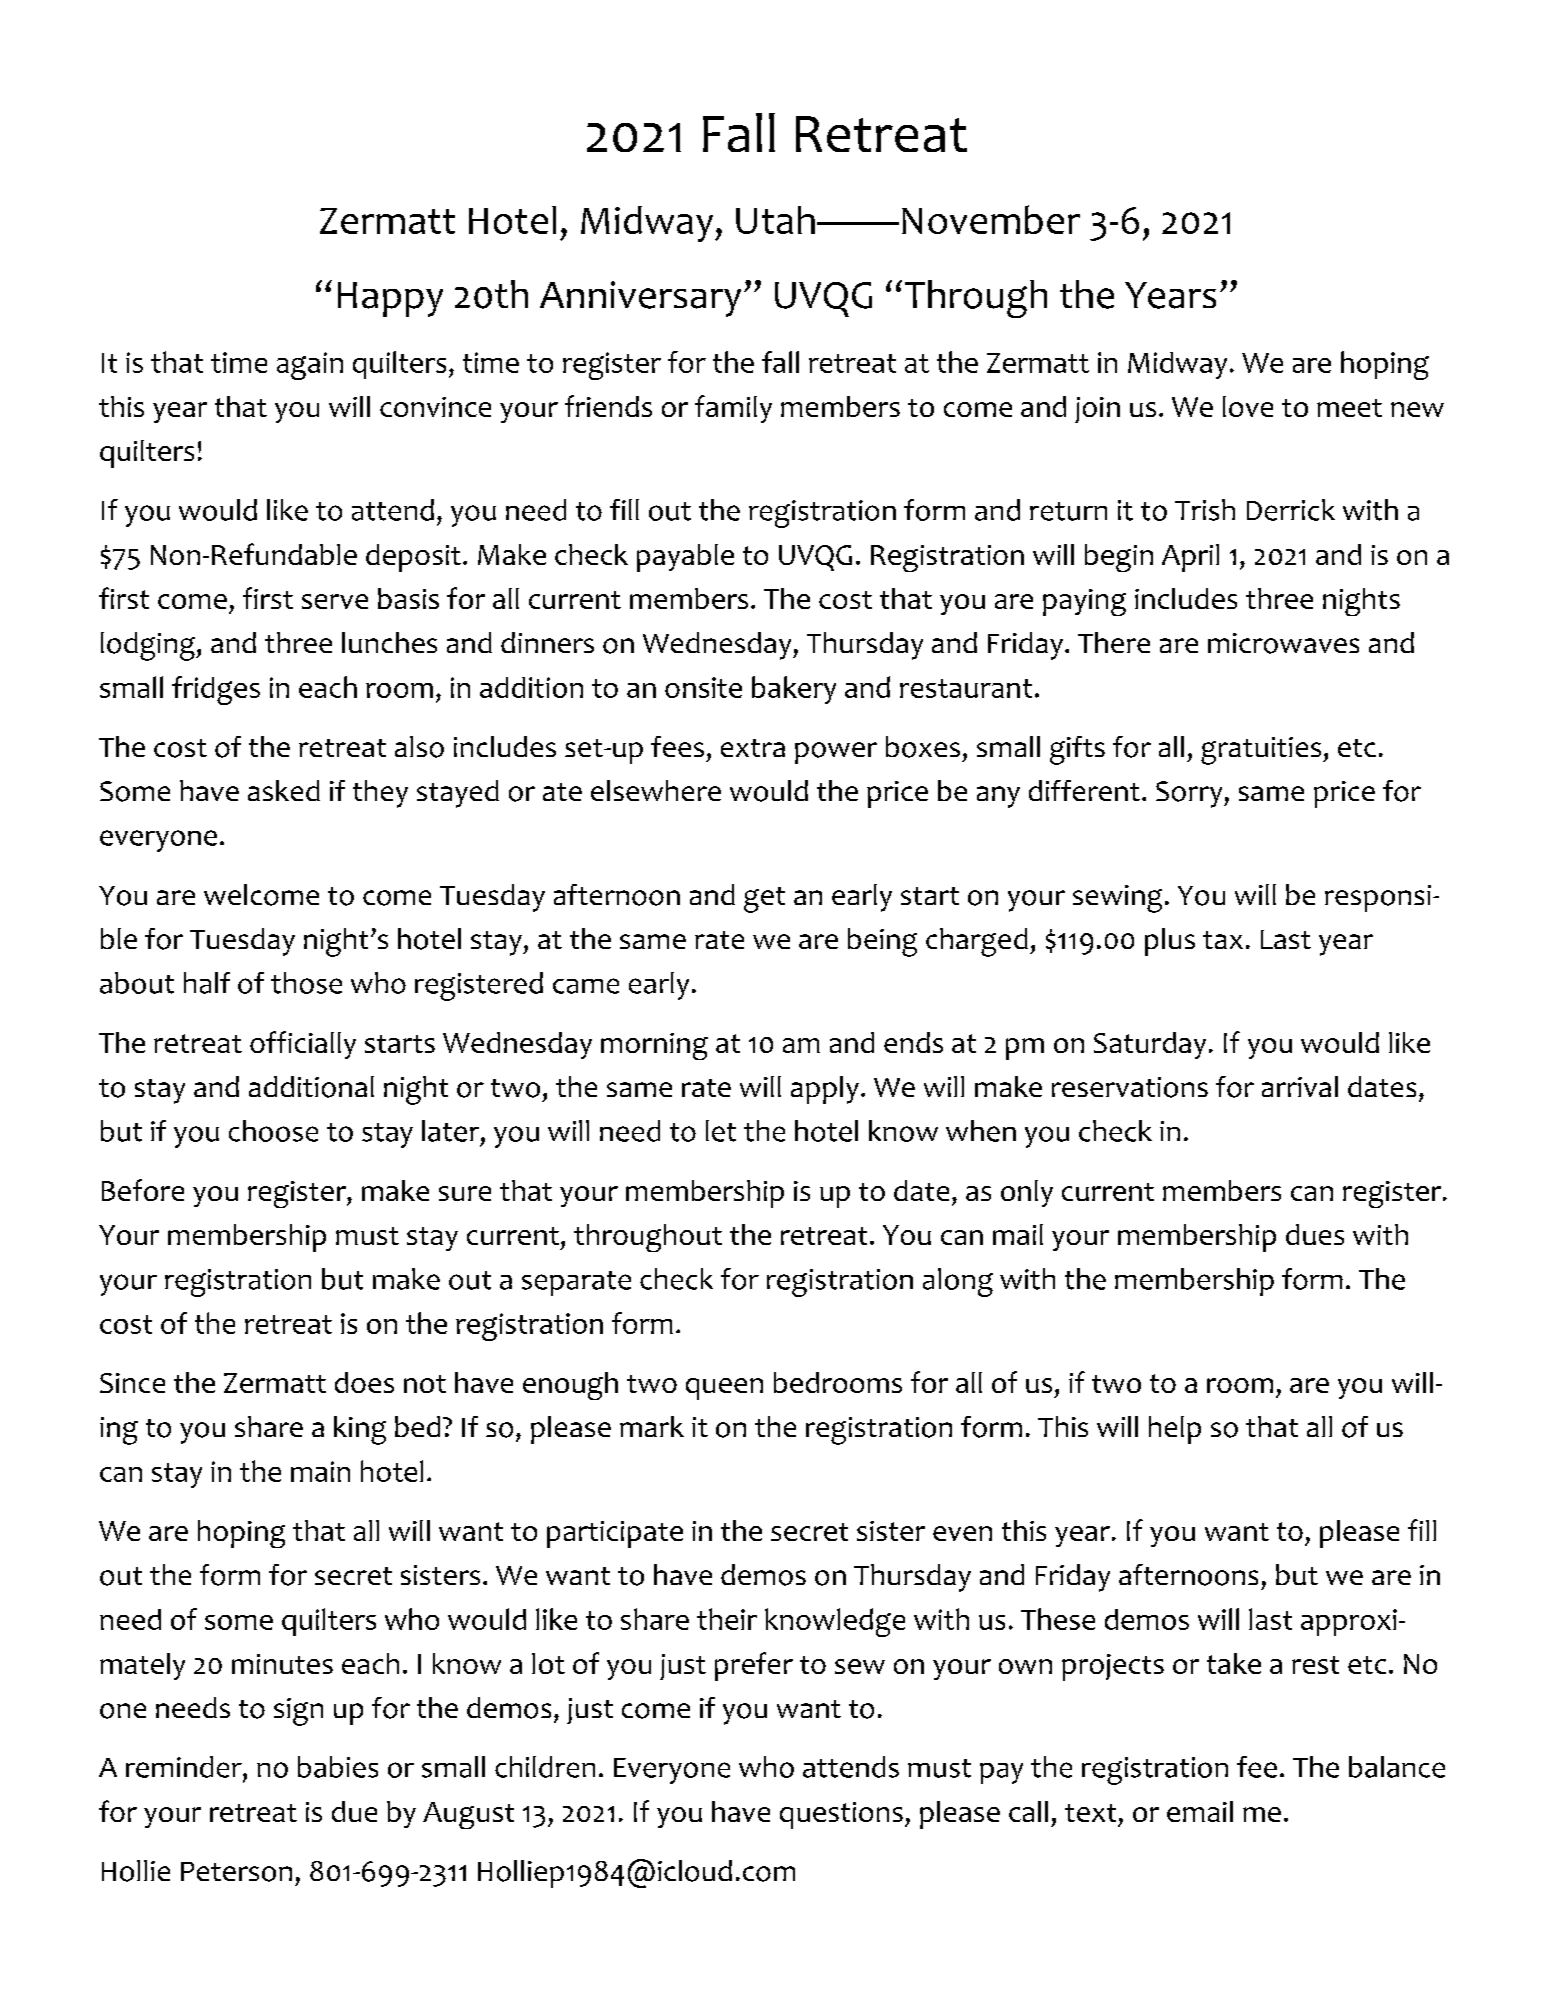 The image size is (1553, 2010). Describe the element at coordinates (724, 1389) in the screenshot. I see `queen` at that location.
